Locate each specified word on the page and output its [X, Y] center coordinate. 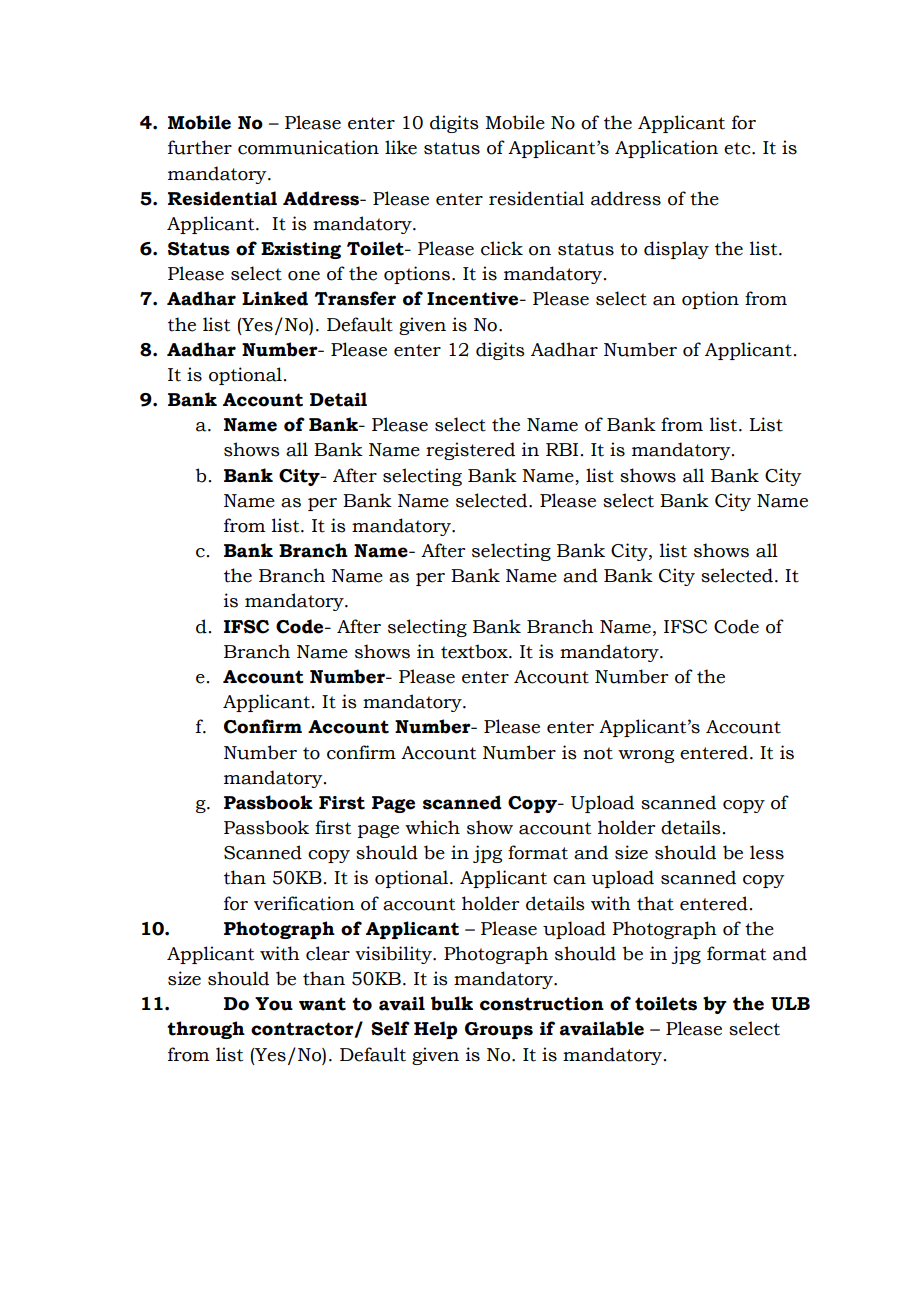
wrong [646, 756]
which [432, 827]
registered [470, 451]
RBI [562, 449]
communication [308, 147]
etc [738, 148]
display [676, 250]
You [274, 1004]
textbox [475, 651]
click [502, 248]
